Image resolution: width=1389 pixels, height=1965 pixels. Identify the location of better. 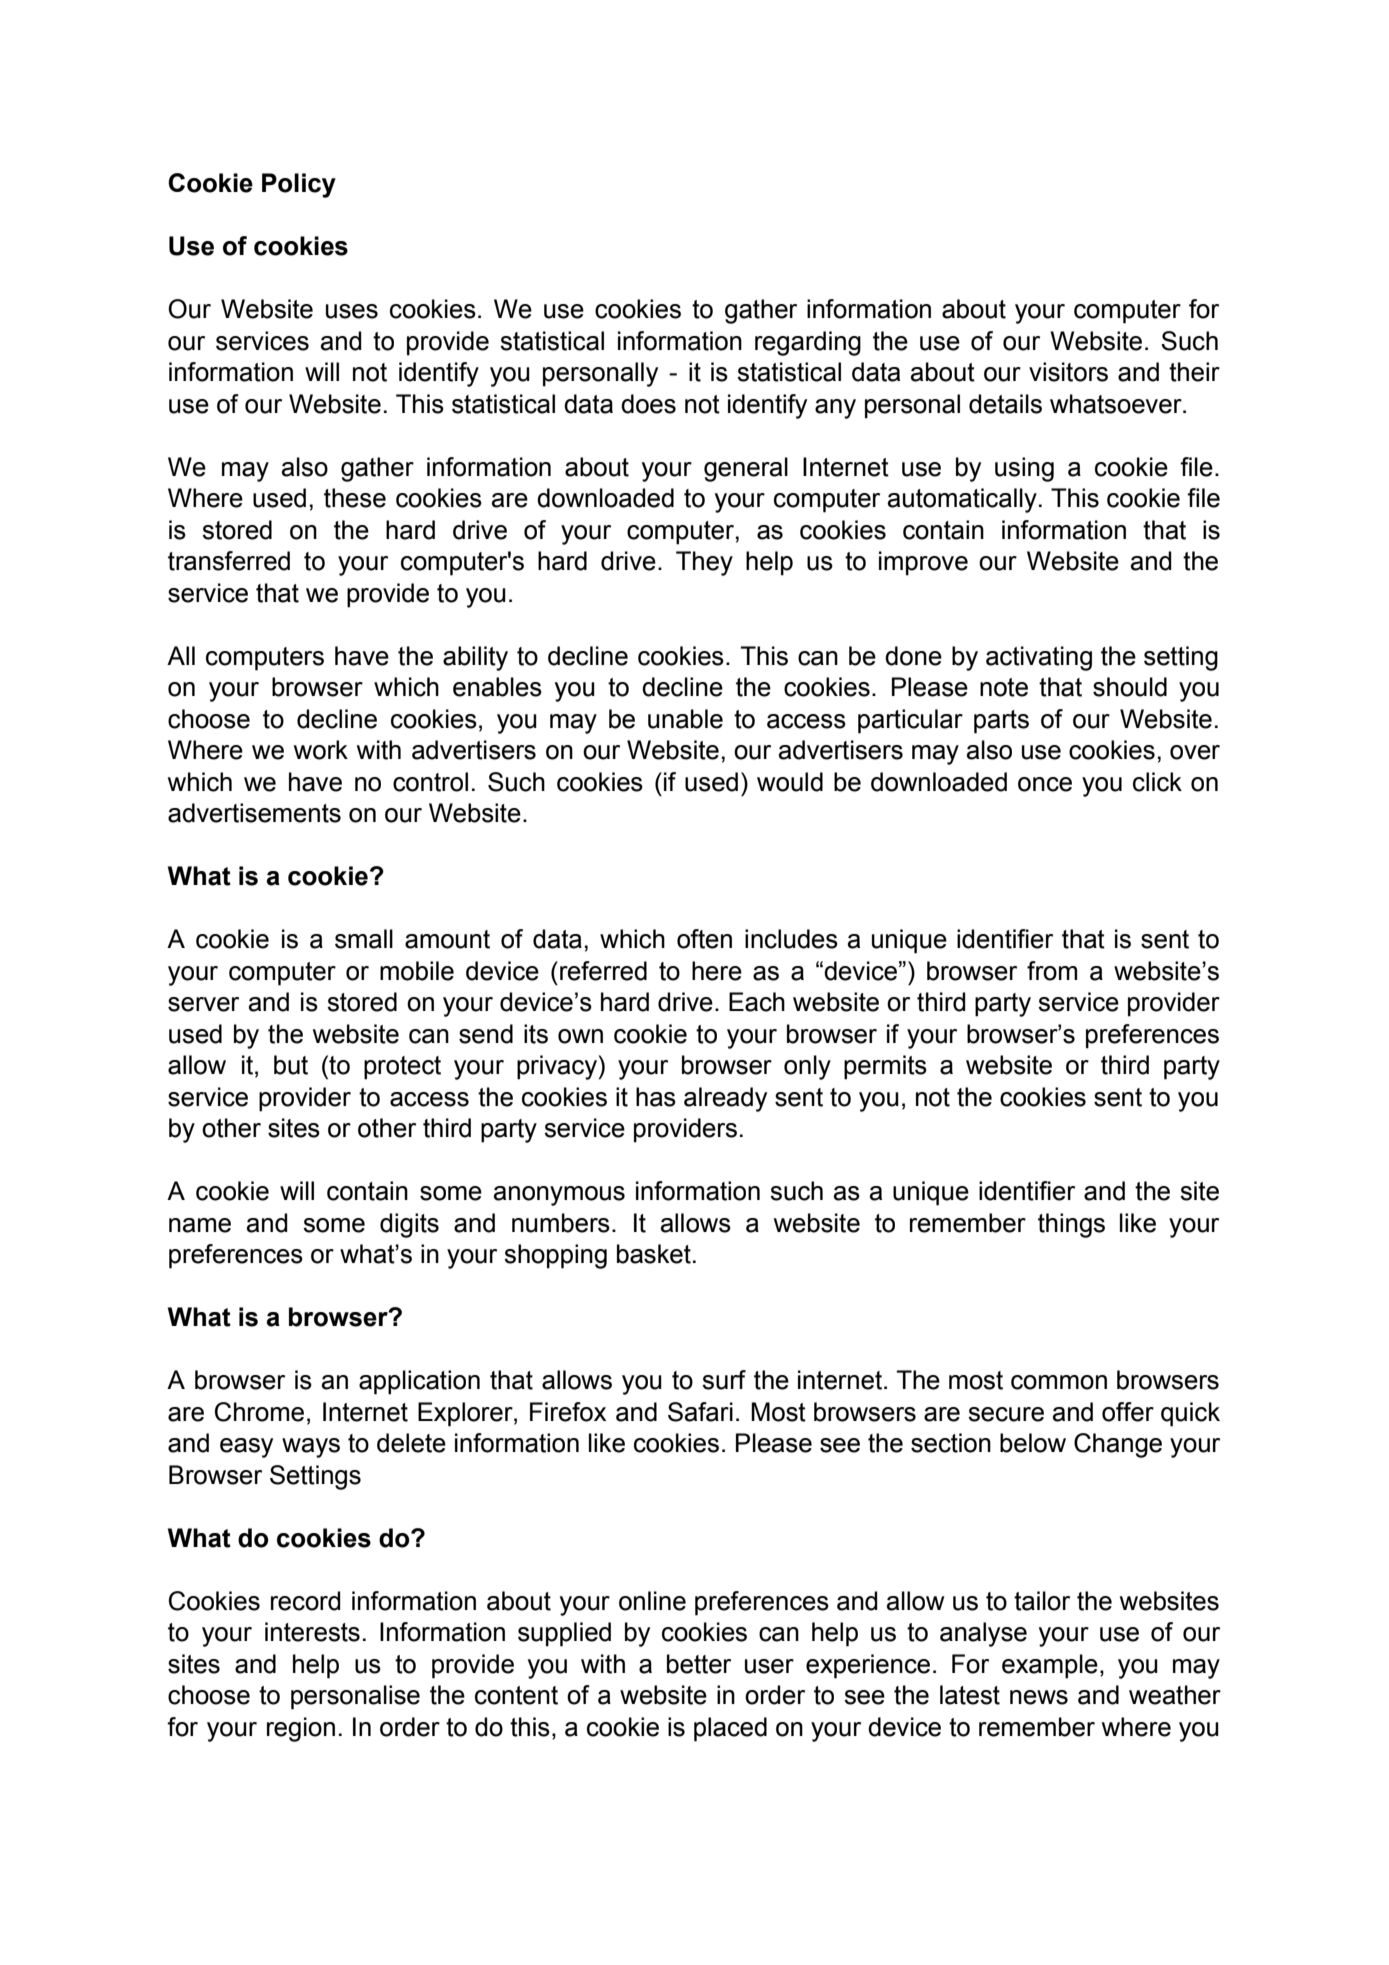
(699, 1664).
